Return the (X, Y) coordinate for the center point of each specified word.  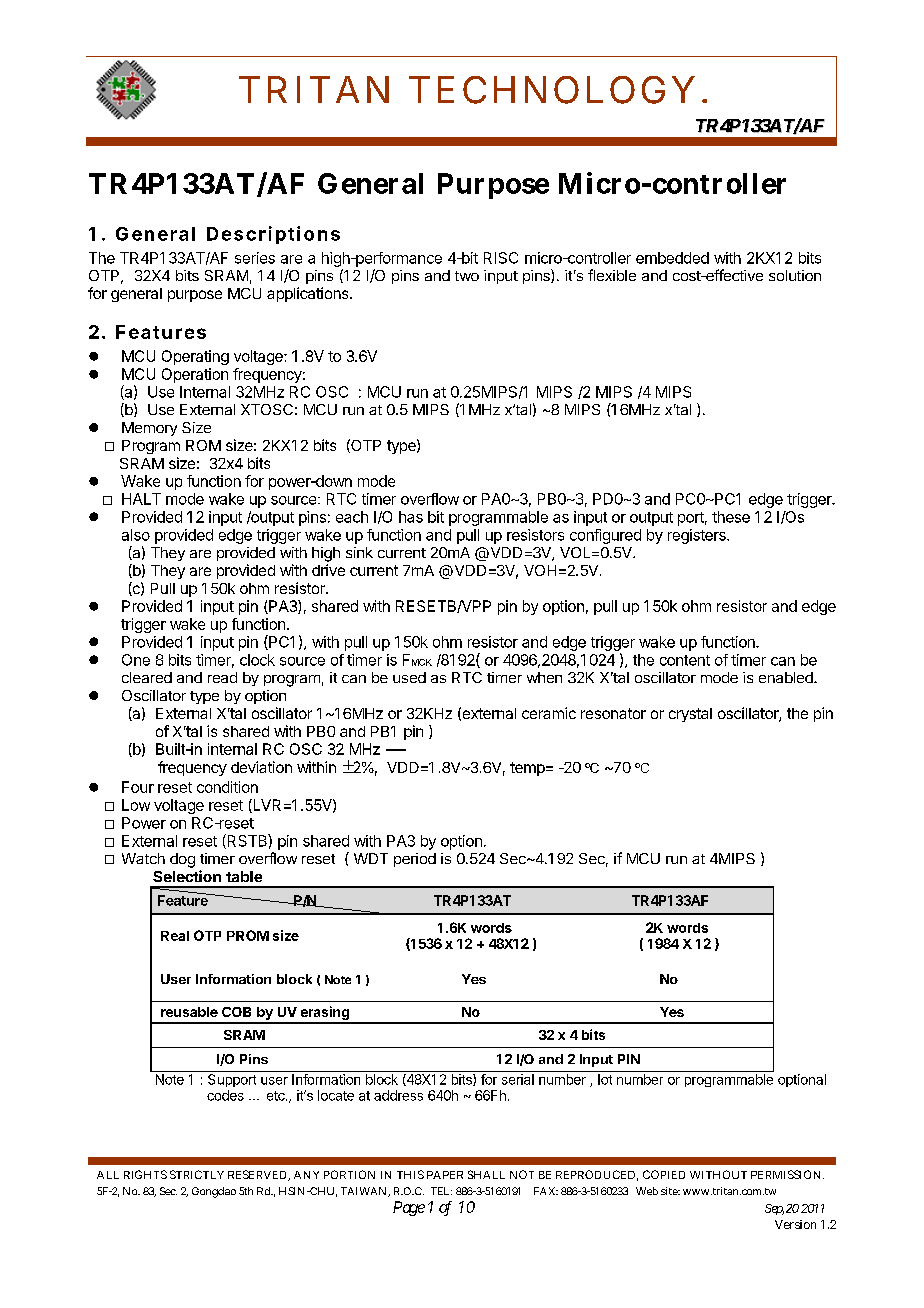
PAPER (445, 1175)
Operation (195, 375)
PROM (248, 935)
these (731, 517)
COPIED (664, 1174)
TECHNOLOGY (551, 90)
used (409, 677)
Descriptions (273, 235)
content (685, 660)
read (222, 677)
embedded (672, 258)
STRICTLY (197, 1174)
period (415, 860)
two (467, 276)
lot (605, 1079)
